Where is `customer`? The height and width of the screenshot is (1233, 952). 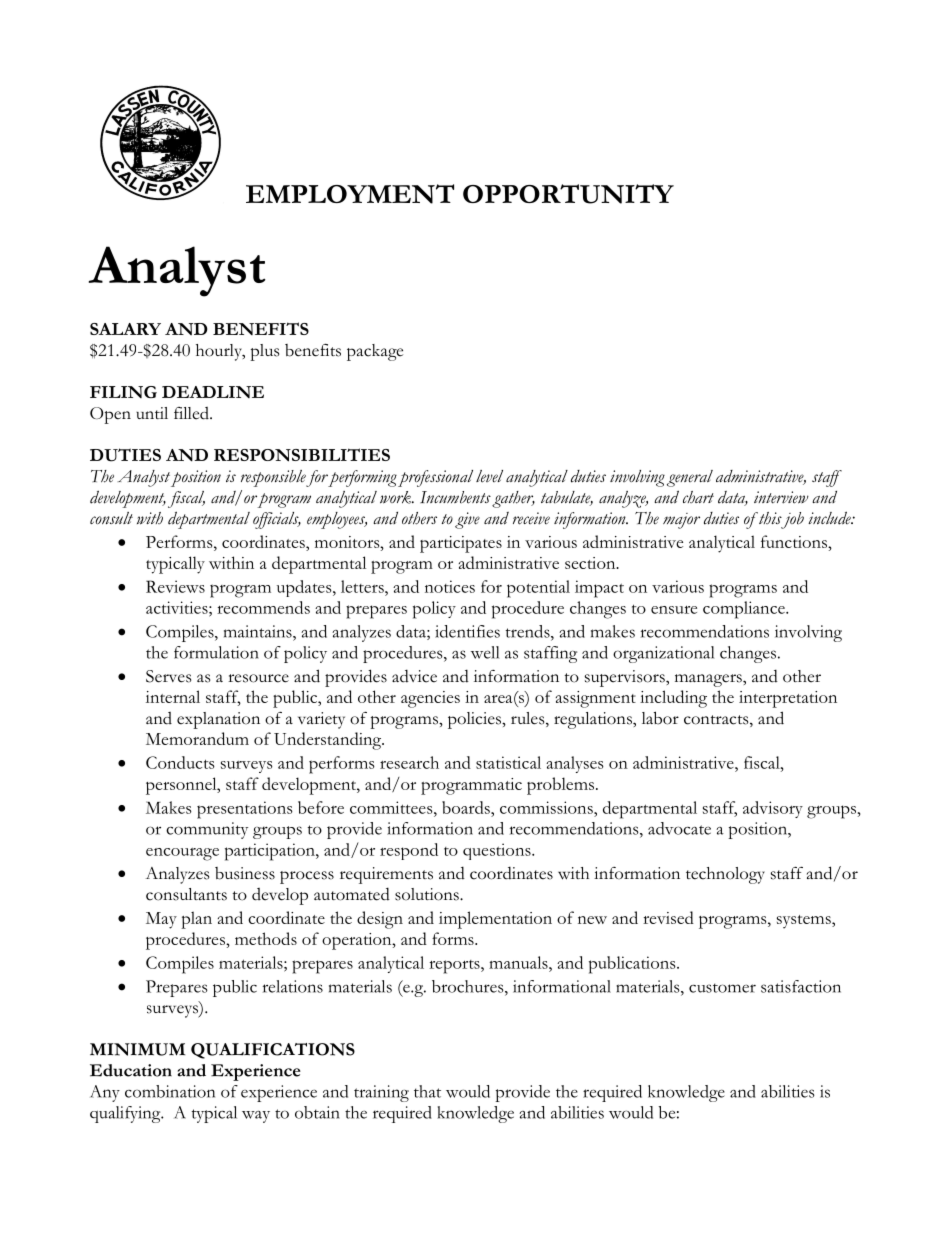 customer is located at coordinates (722, 988).
